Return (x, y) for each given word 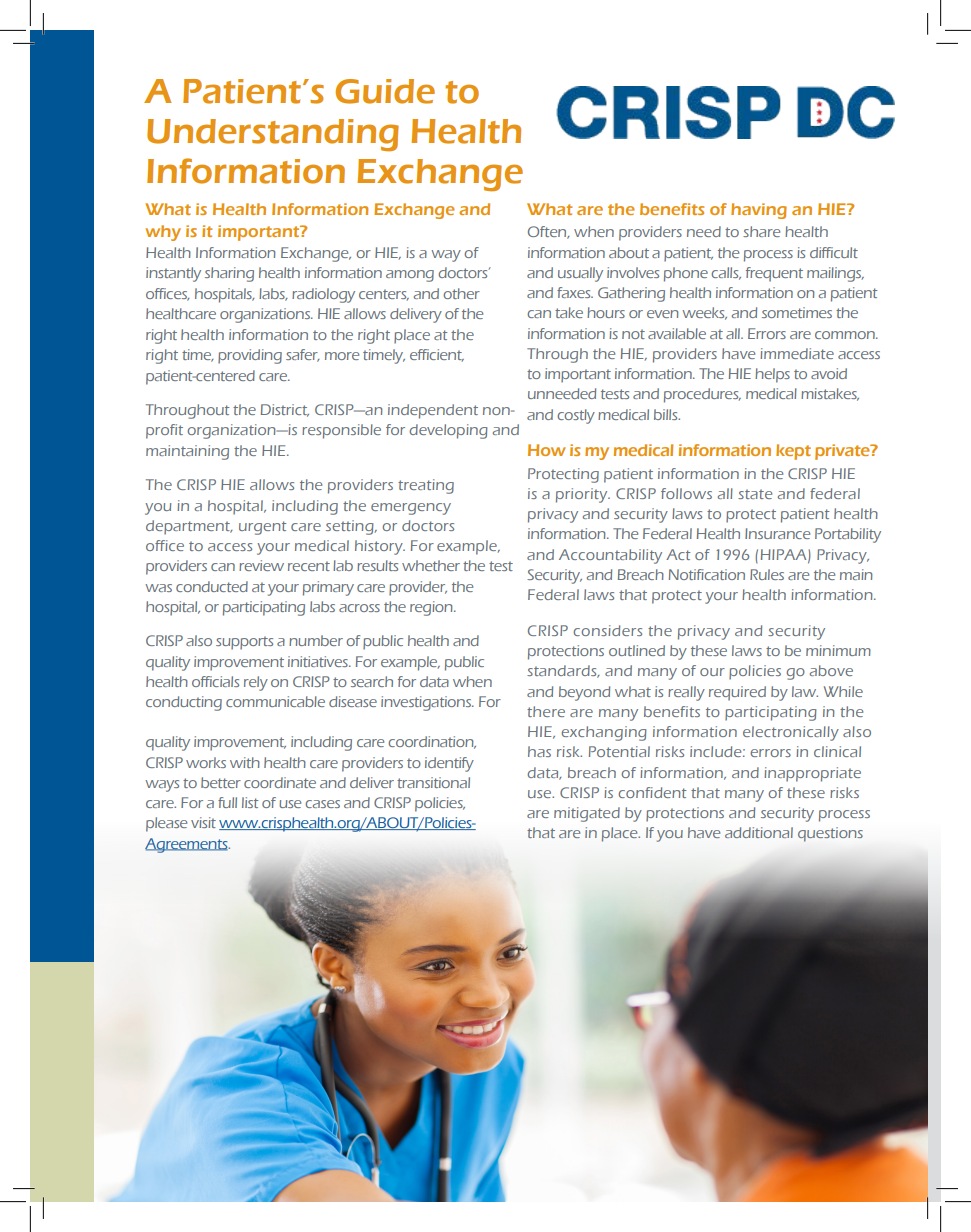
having (759, 211)
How (547, 450)
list (250, 802)
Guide (385, 91)
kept (793, 452)
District (285, 410)
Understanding (273, 135)
